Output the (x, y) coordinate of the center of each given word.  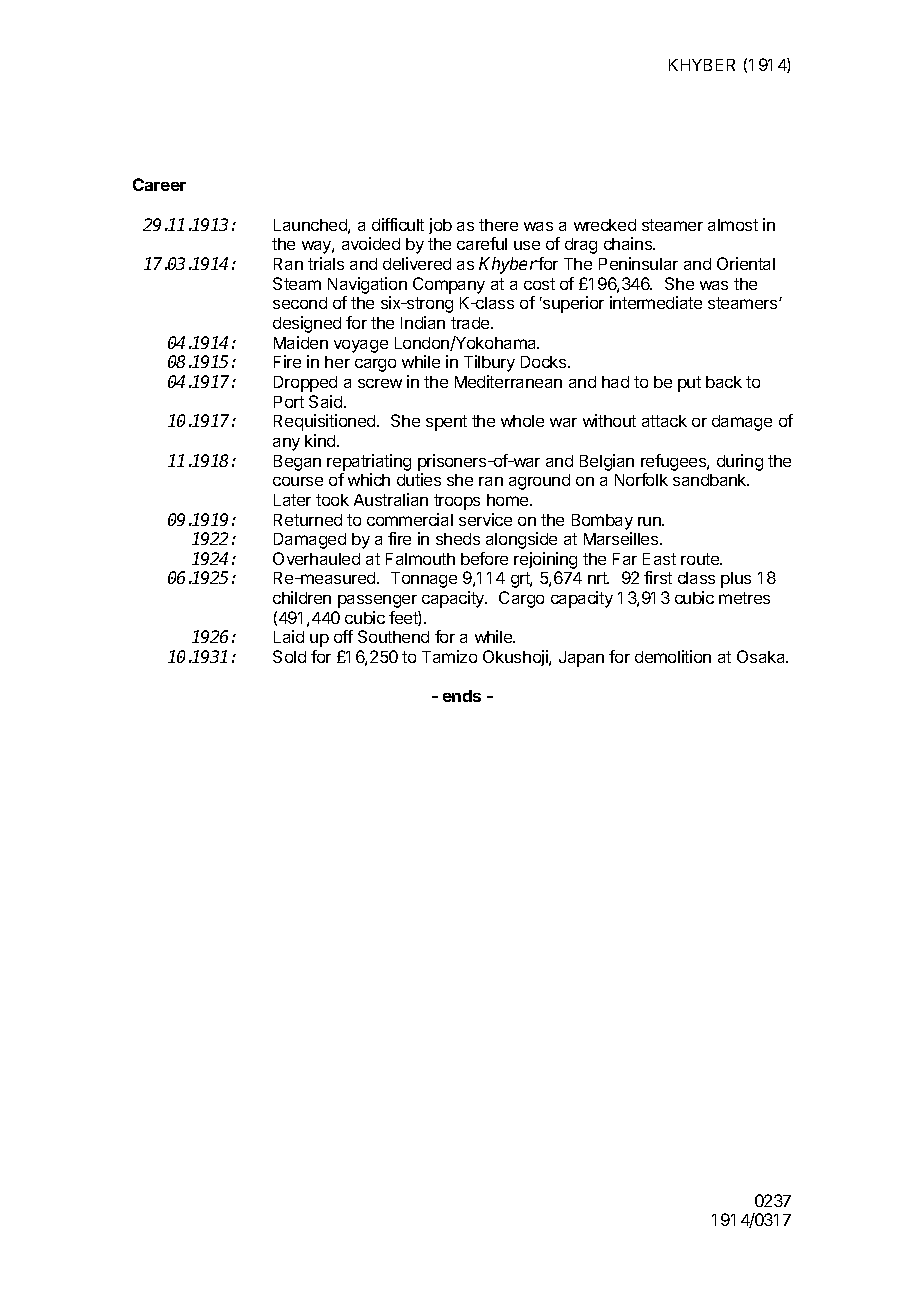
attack (664, 421)
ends (462, 696)
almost (733, 225)
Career (159, 184)
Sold (289, 656)
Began (297, 463)
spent (446, 423)
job (440, 226)
